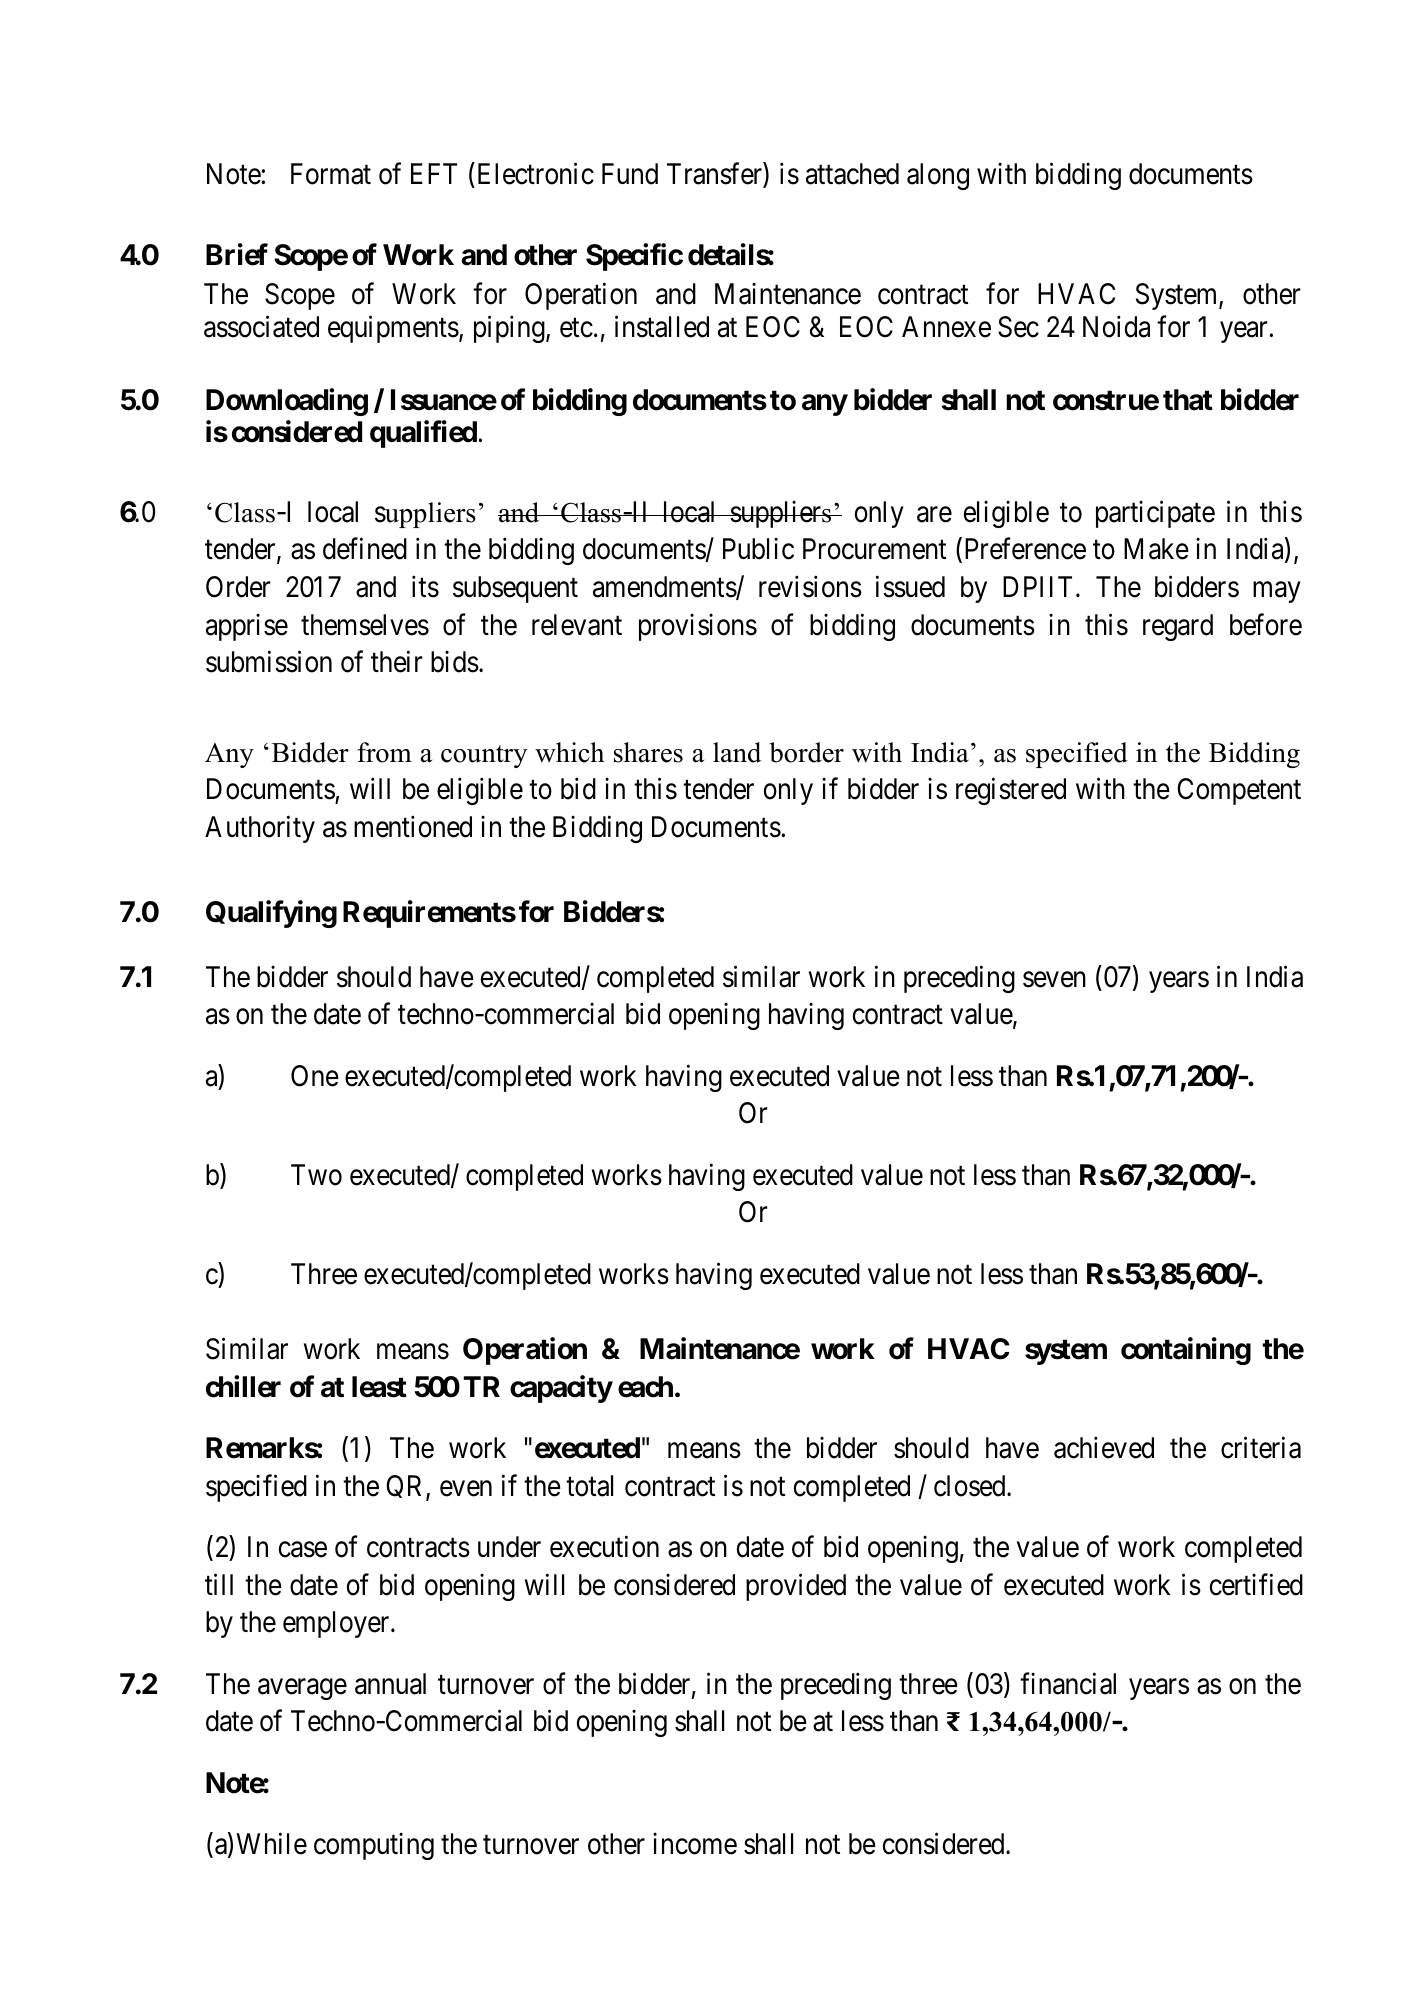 The height and width of the image is (1995, 1411). Describe the element at coordinates (374, 1846) in the image. I see `computing` at that location.
